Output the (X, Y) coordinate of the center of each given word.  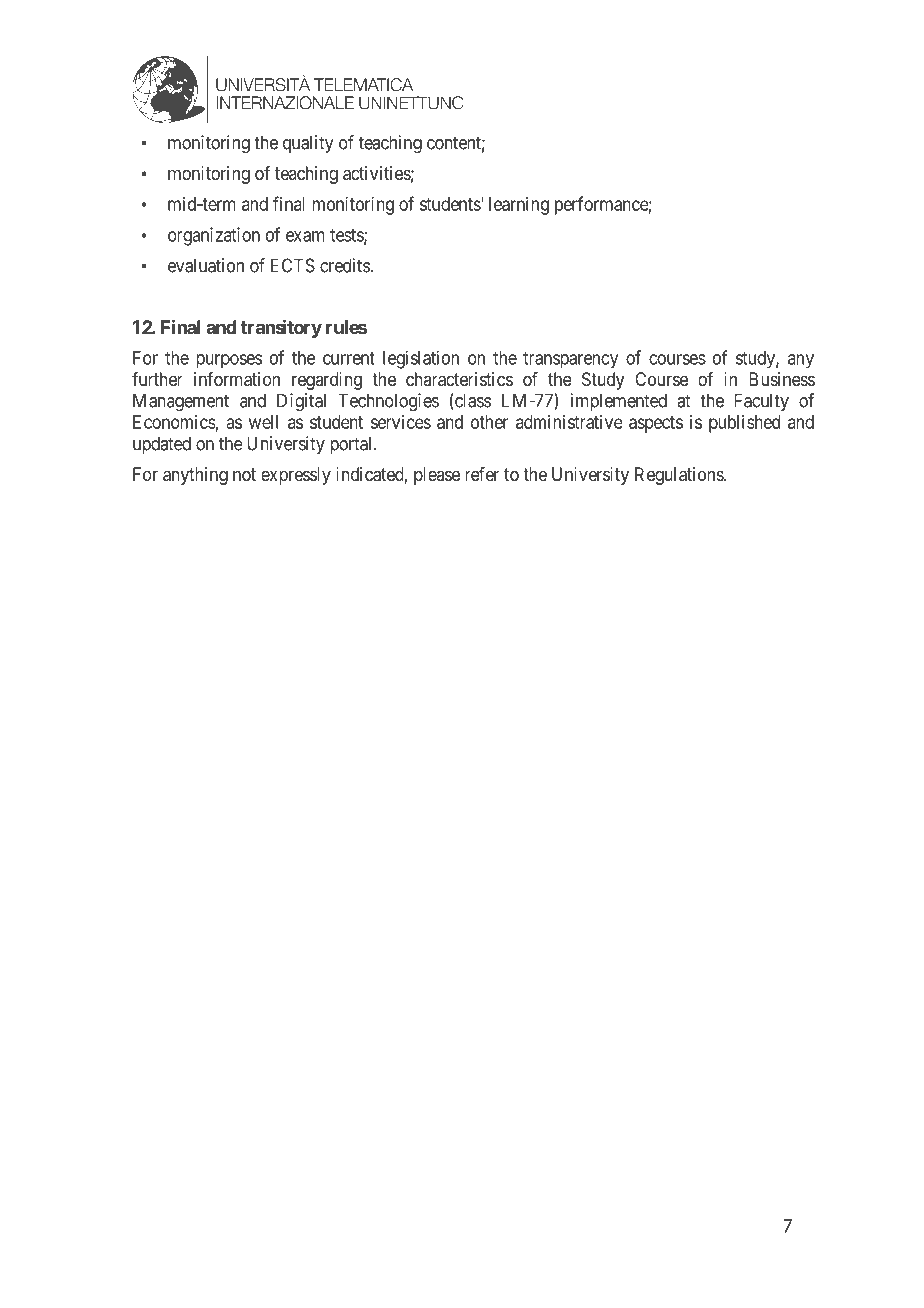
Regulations (680, 476)
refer (482, 474)
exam (305, 236)
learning (519, 206)
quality (308, 144)
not (244, 474)
